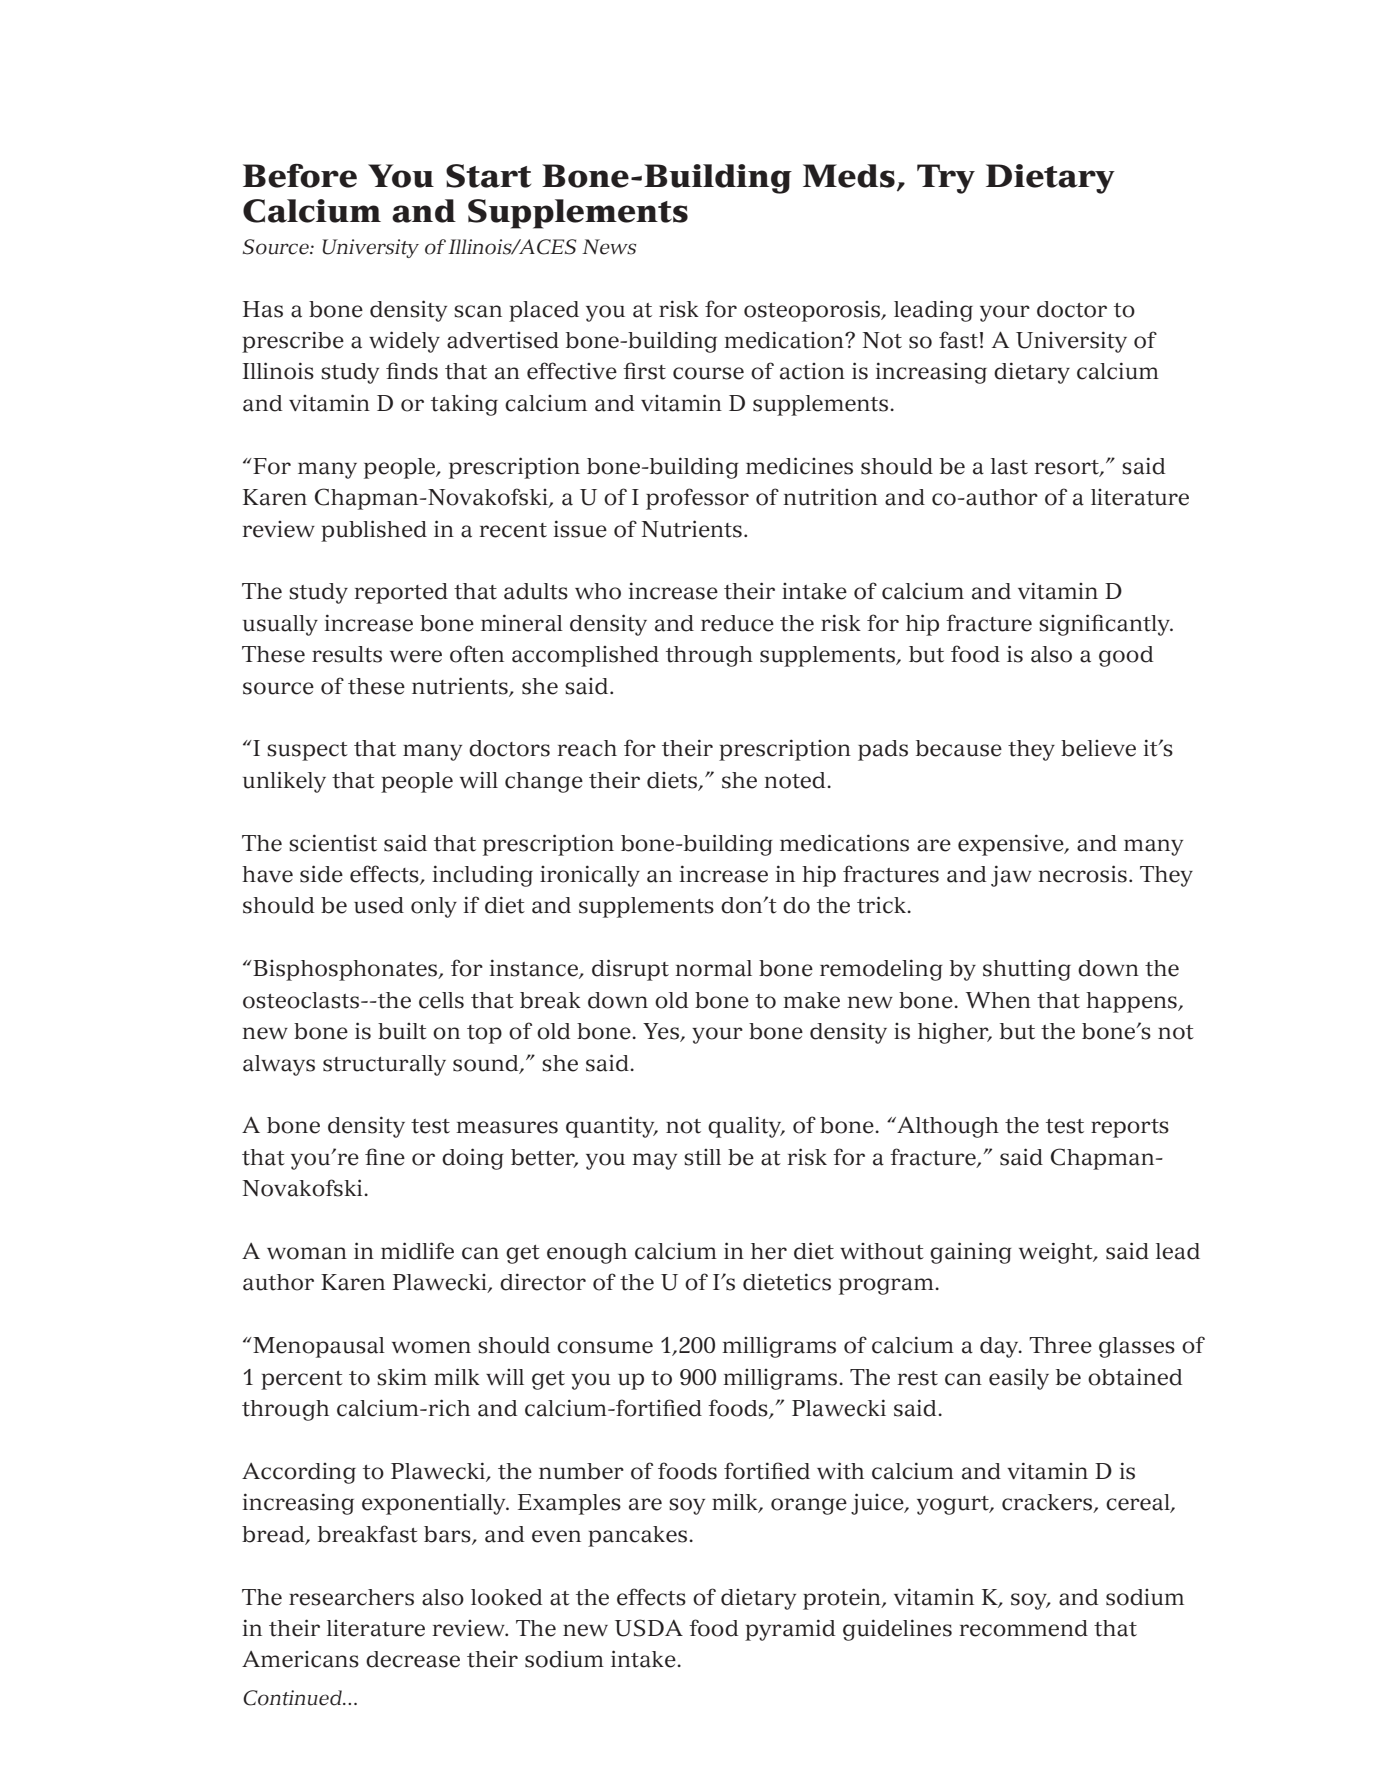  I want to click on decrease, so click(413, 1659).
